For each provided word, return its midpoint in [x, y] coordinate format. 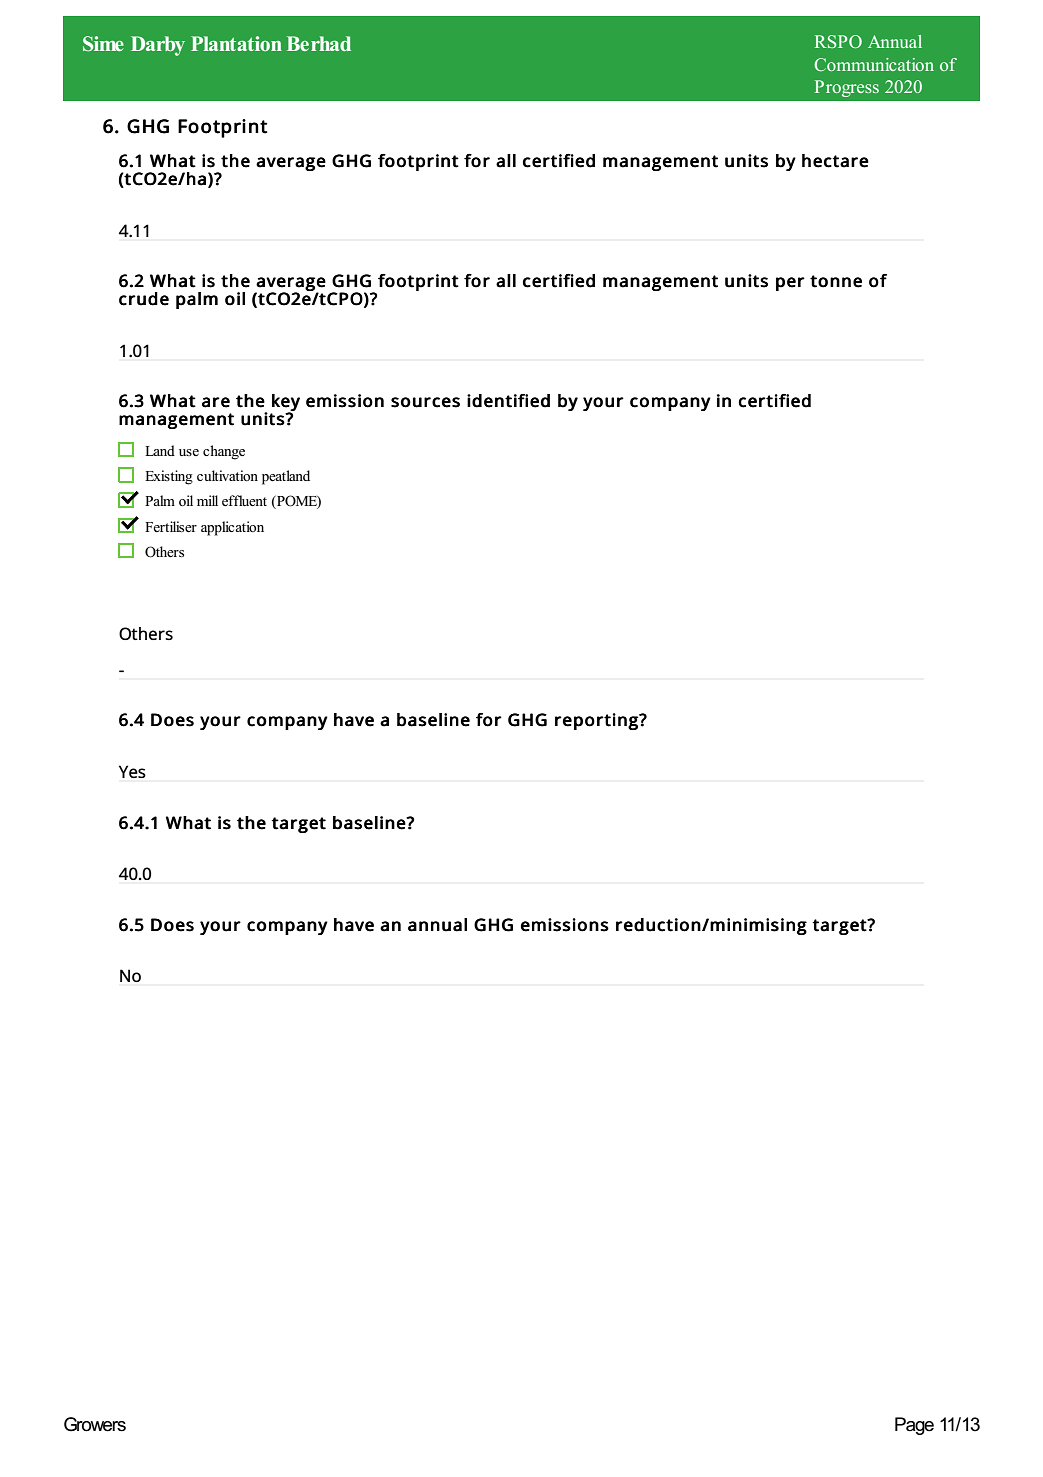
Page [914, 1426]
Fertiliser [171, 526]
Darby [158, 46]
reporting [597, 721]
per [790, 284]
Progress [847, 88]
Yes [132, 771]
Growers [95, 1424]
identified [508, 401]
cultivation [227, 475]
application [232, 528]
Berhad [319, 43]
